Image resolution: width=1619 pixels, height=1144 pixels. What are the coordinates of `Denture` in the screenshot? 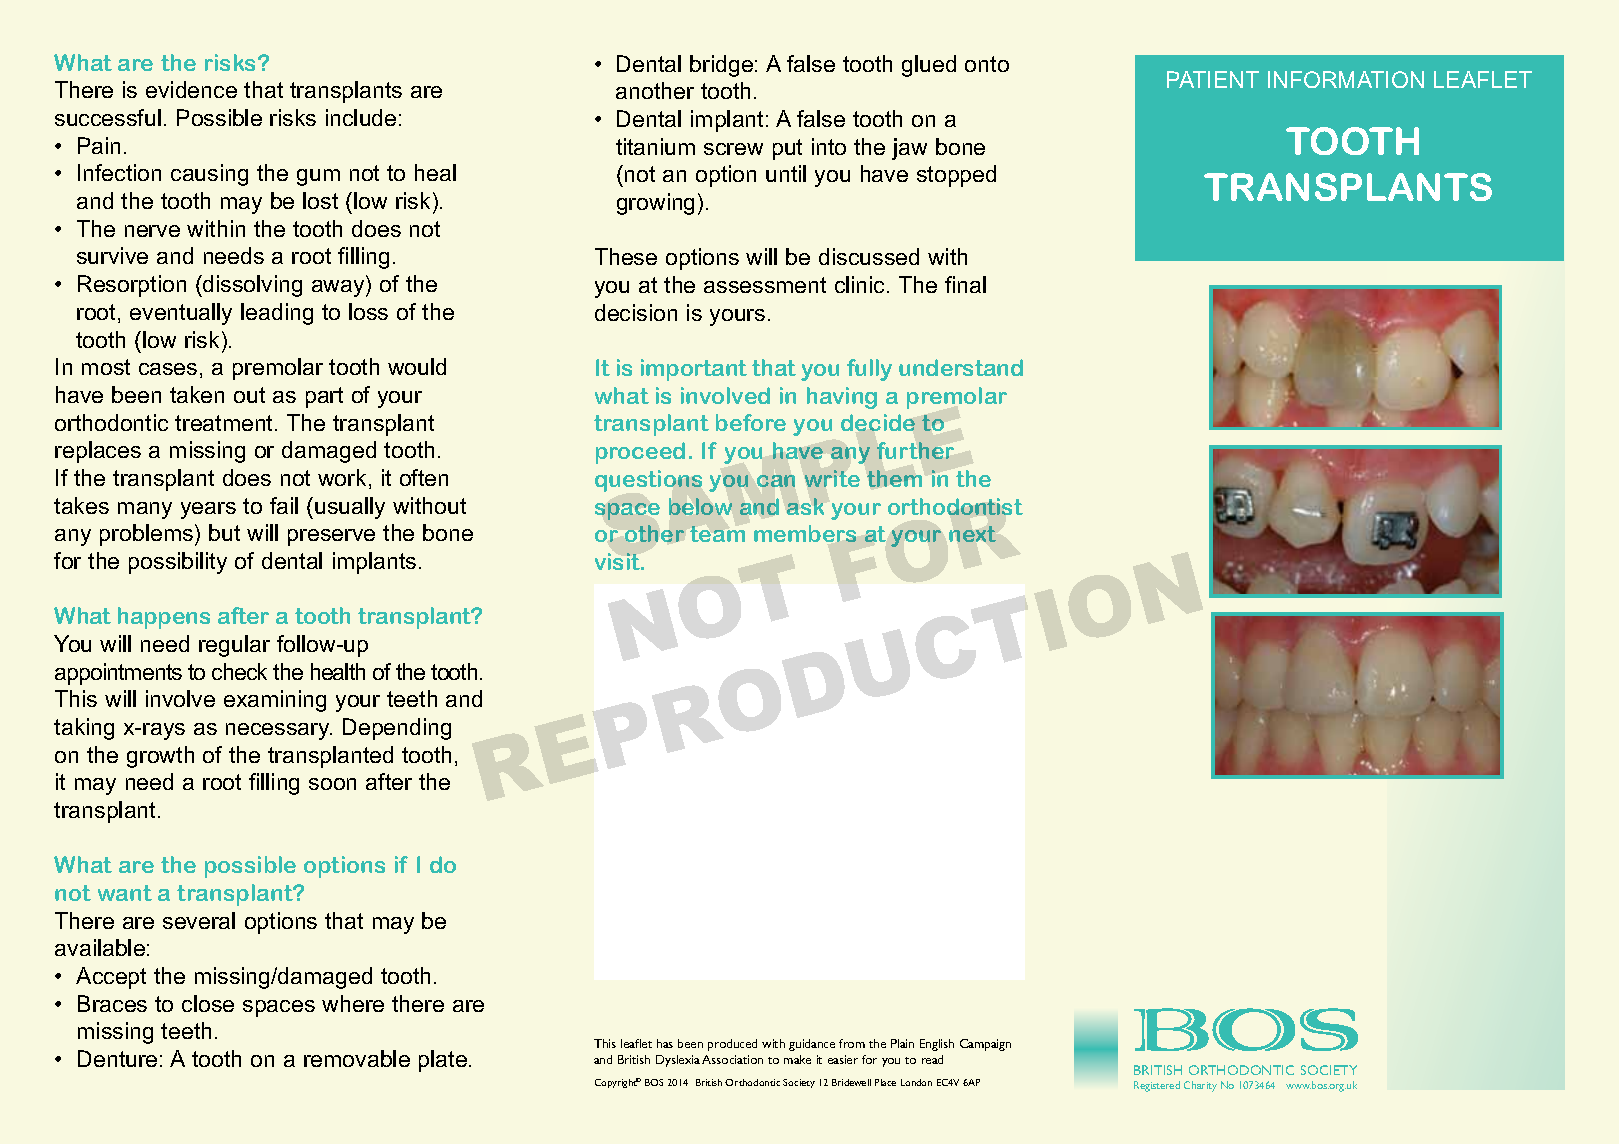 It's located at (117, 1058).
